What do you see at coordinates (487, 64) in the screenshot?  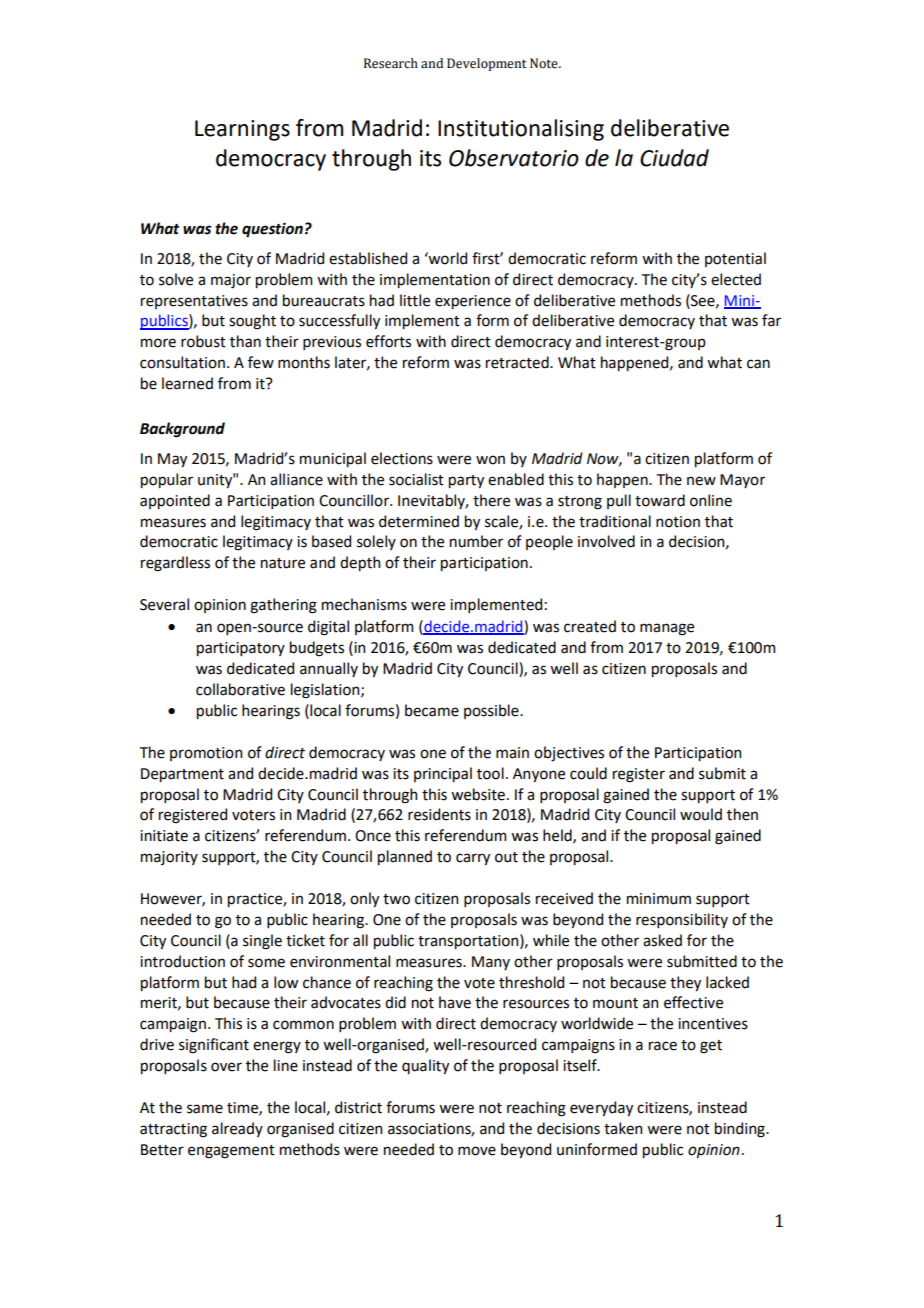 I see `Development` at bounding box center [487, 64].
